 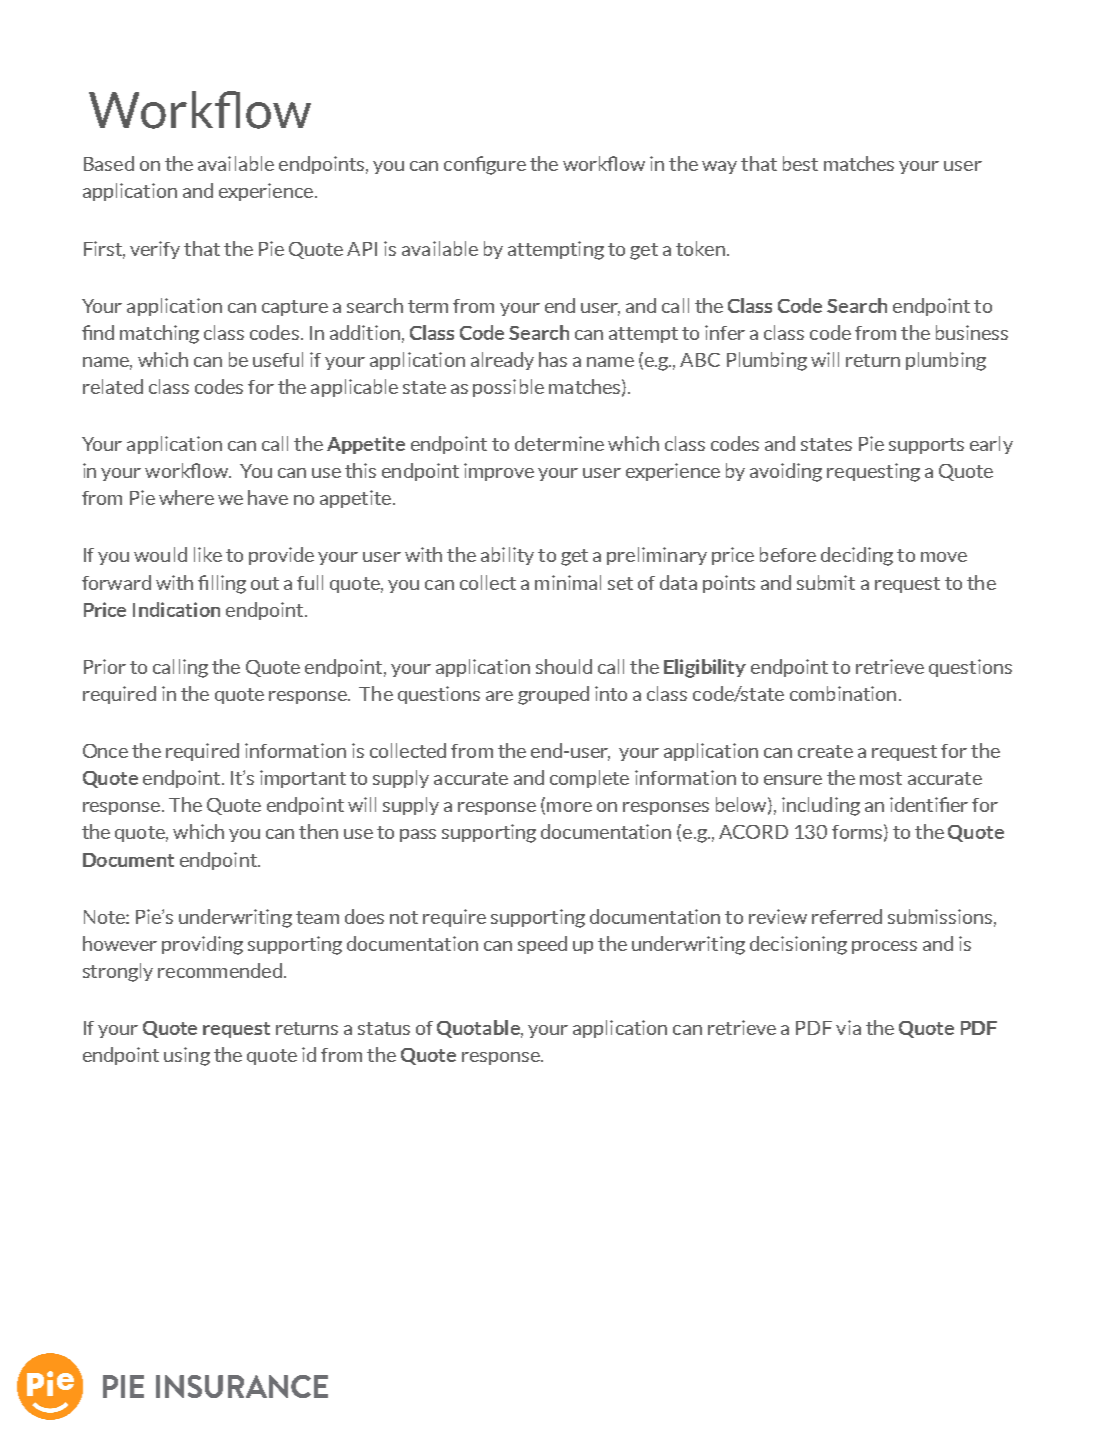 I want to click on supports, so click(x=926, y=446).
